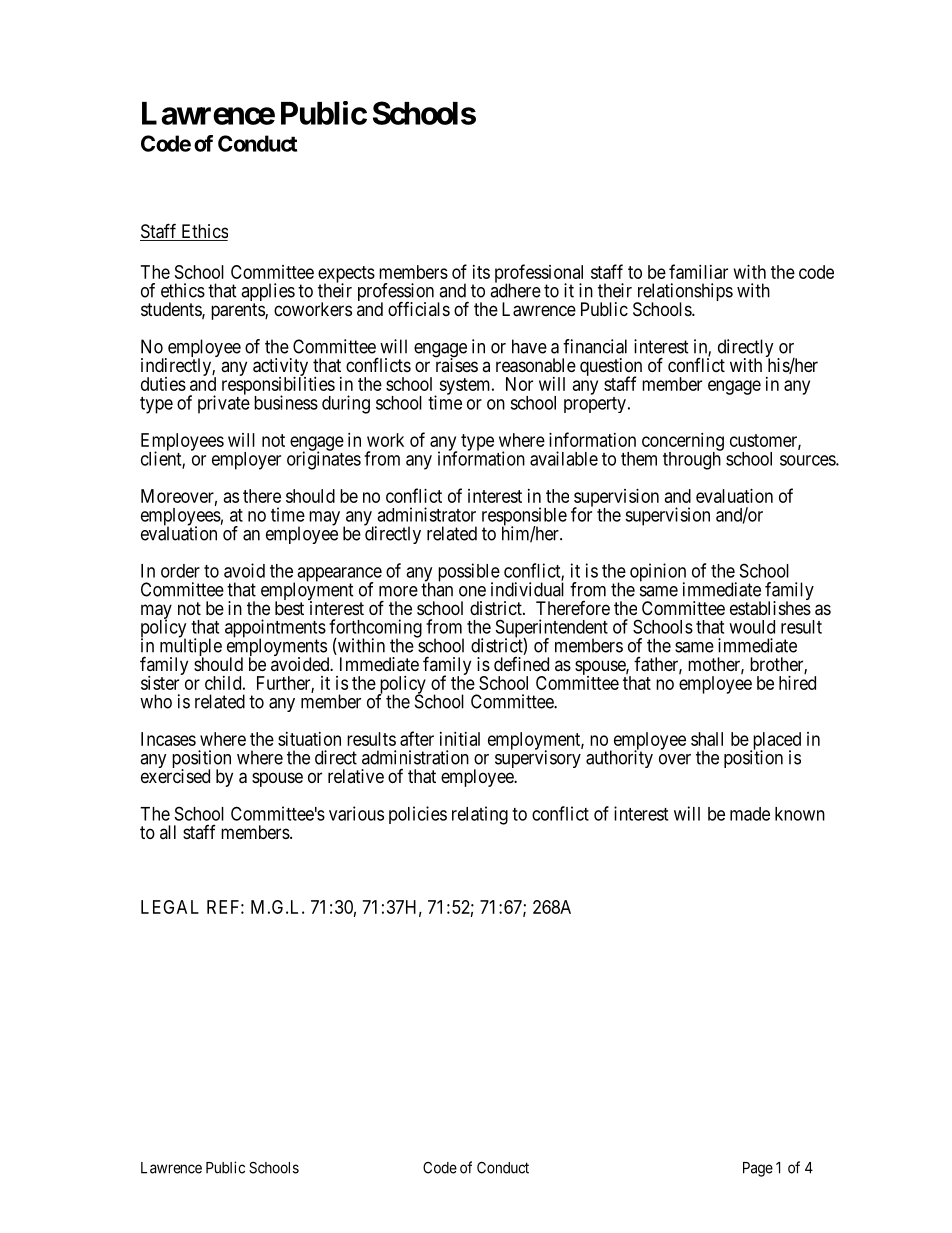 The image size is (952, 1233). Describe the element at coordinates (170, 907) in the image. I see `LEGAL` at that location.
